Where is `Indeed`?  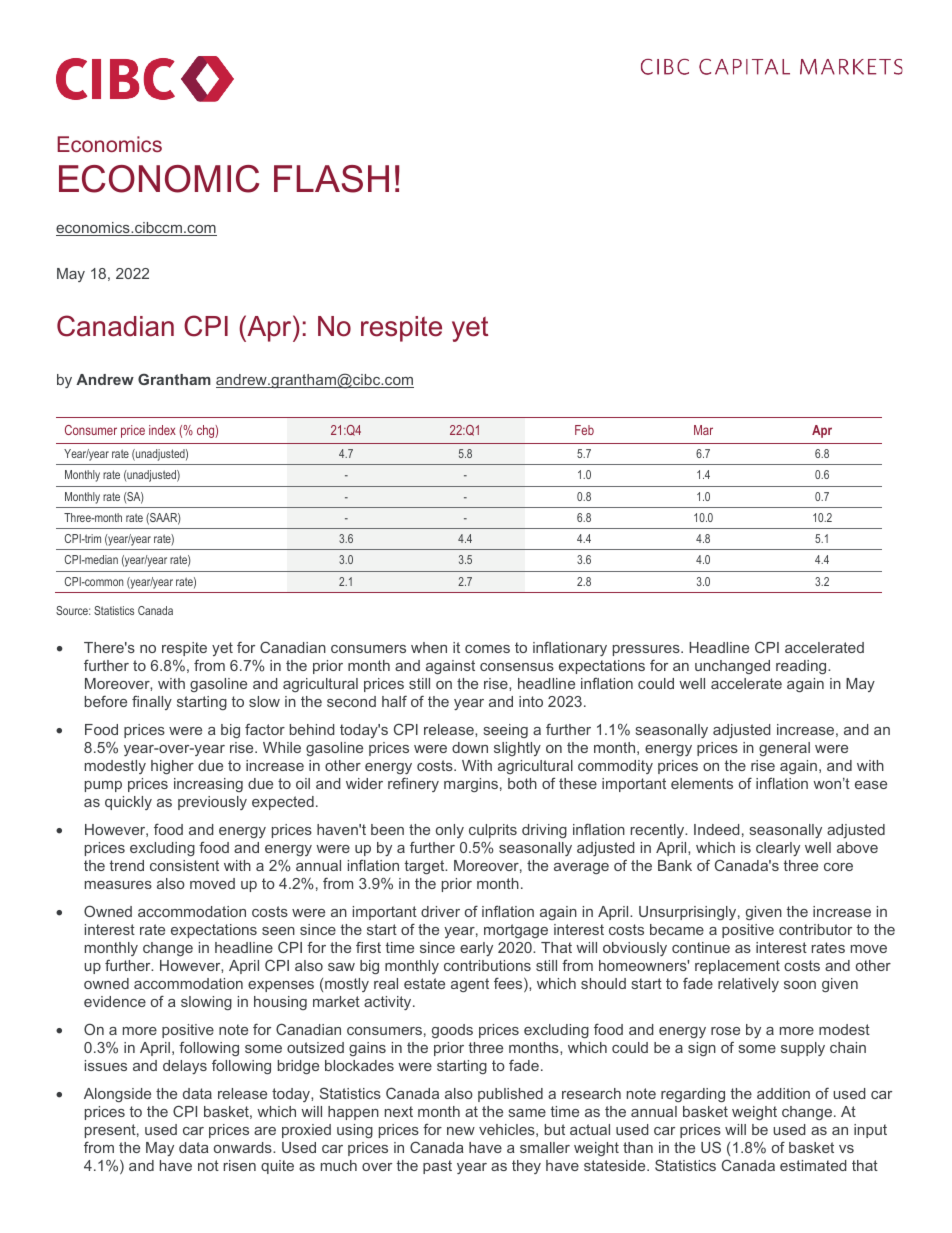 Indeed is located at coordinates (717, 829).
